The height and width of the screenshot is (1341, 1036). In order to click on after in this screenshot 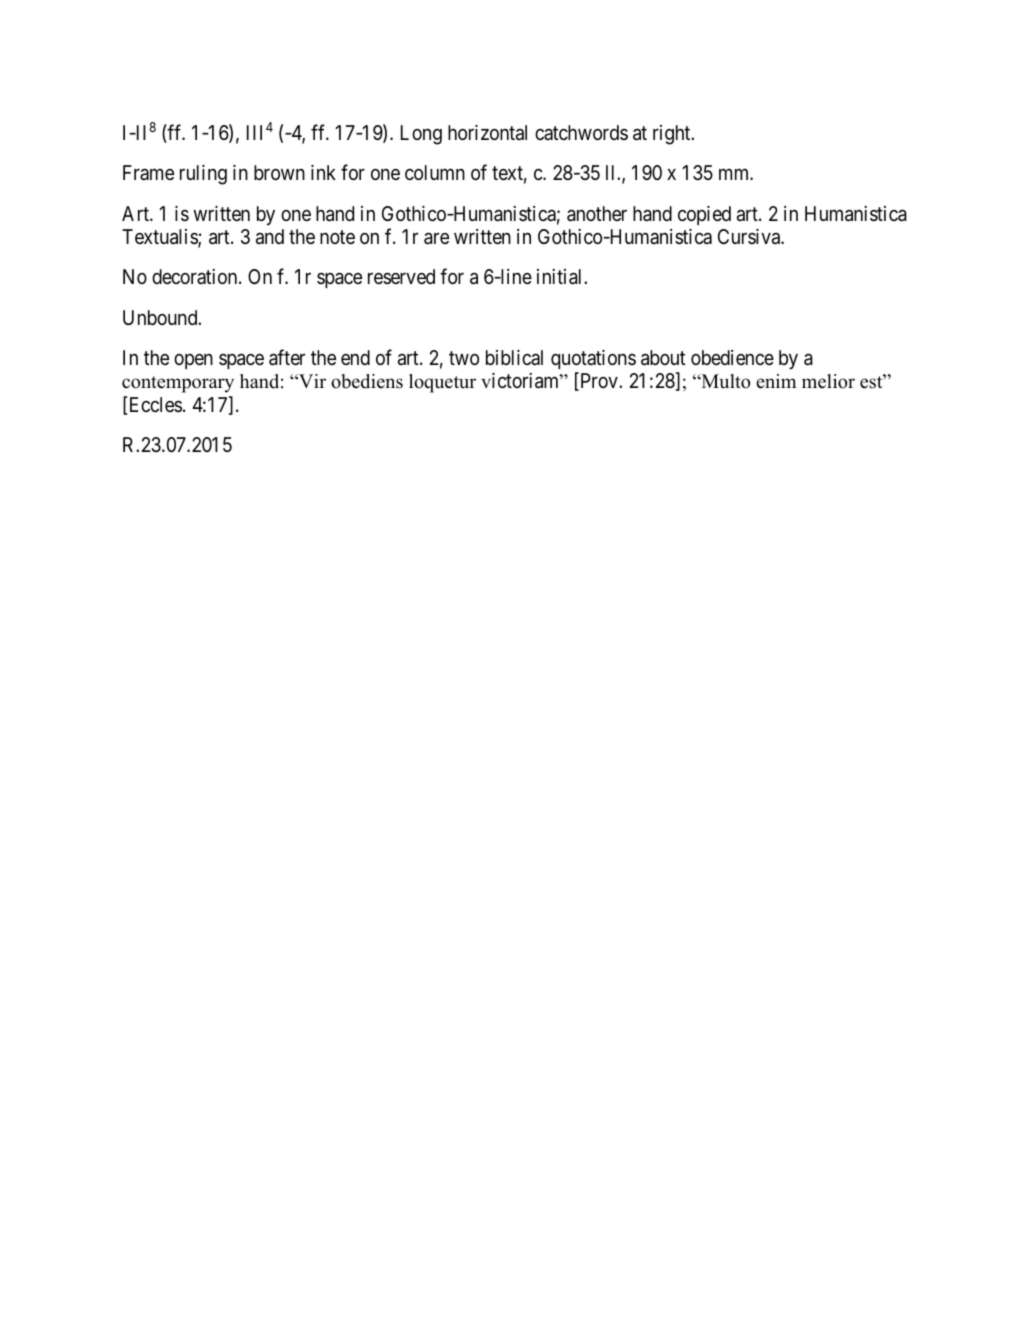, I will do `click(287, 357)`.
